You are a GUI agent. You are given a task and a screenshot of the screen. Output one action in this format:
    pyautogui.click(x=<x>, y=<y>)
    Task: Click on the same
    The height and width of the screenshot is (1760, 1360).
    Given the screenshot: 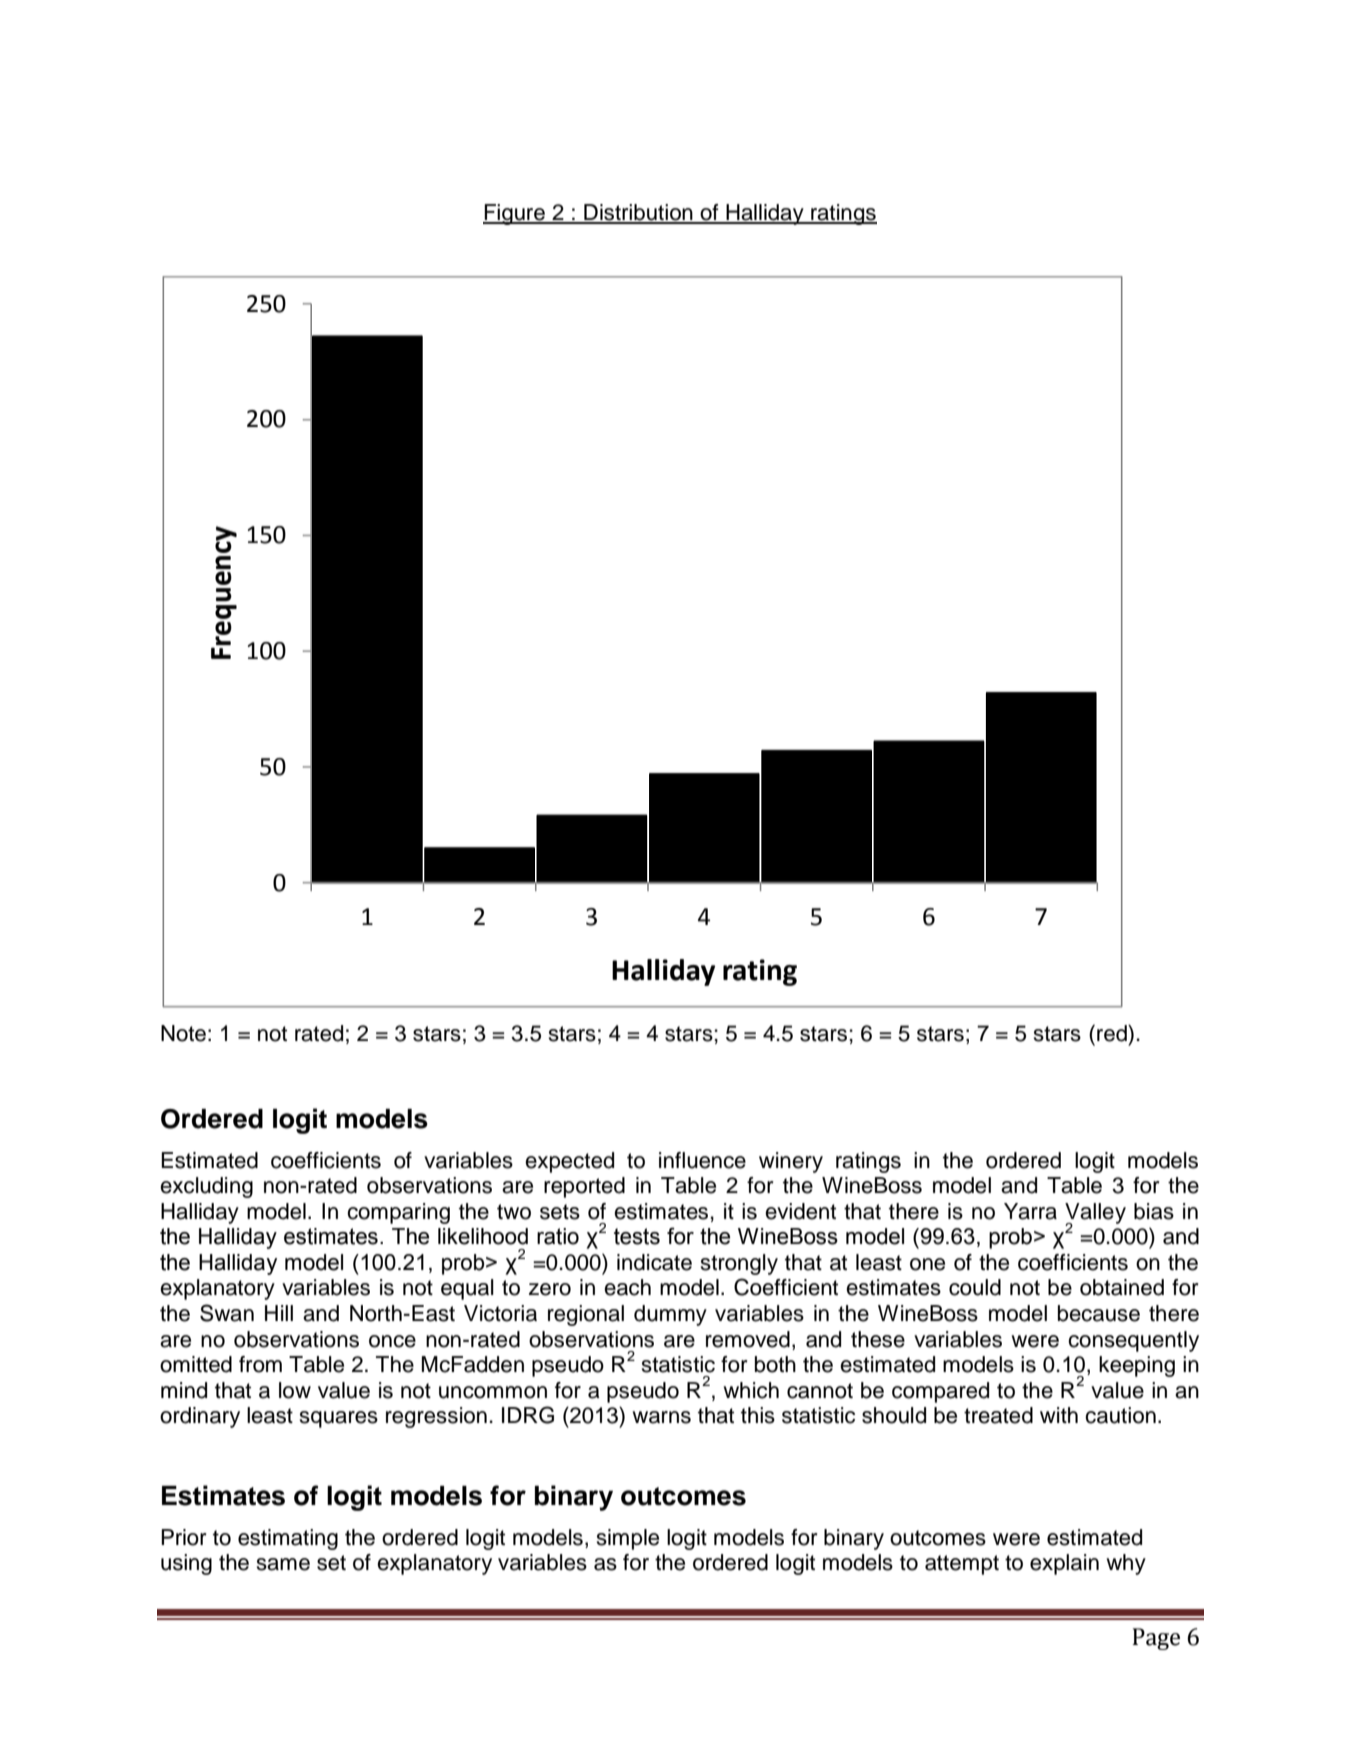 What is the action you would take?
    pyautogui.click(x=283, y=1564)
